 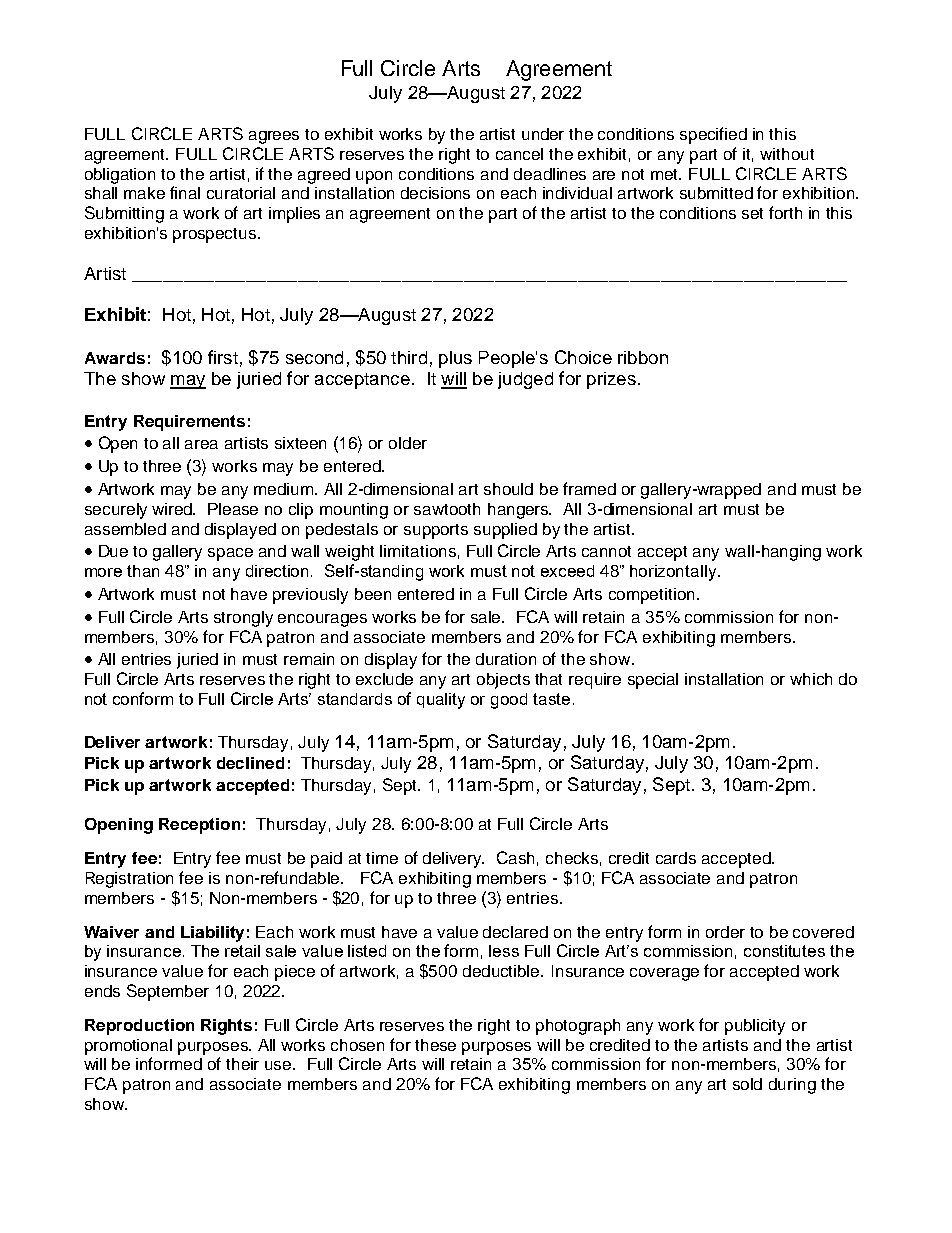 I want to click on strongly, so click(x=243, y=619).
